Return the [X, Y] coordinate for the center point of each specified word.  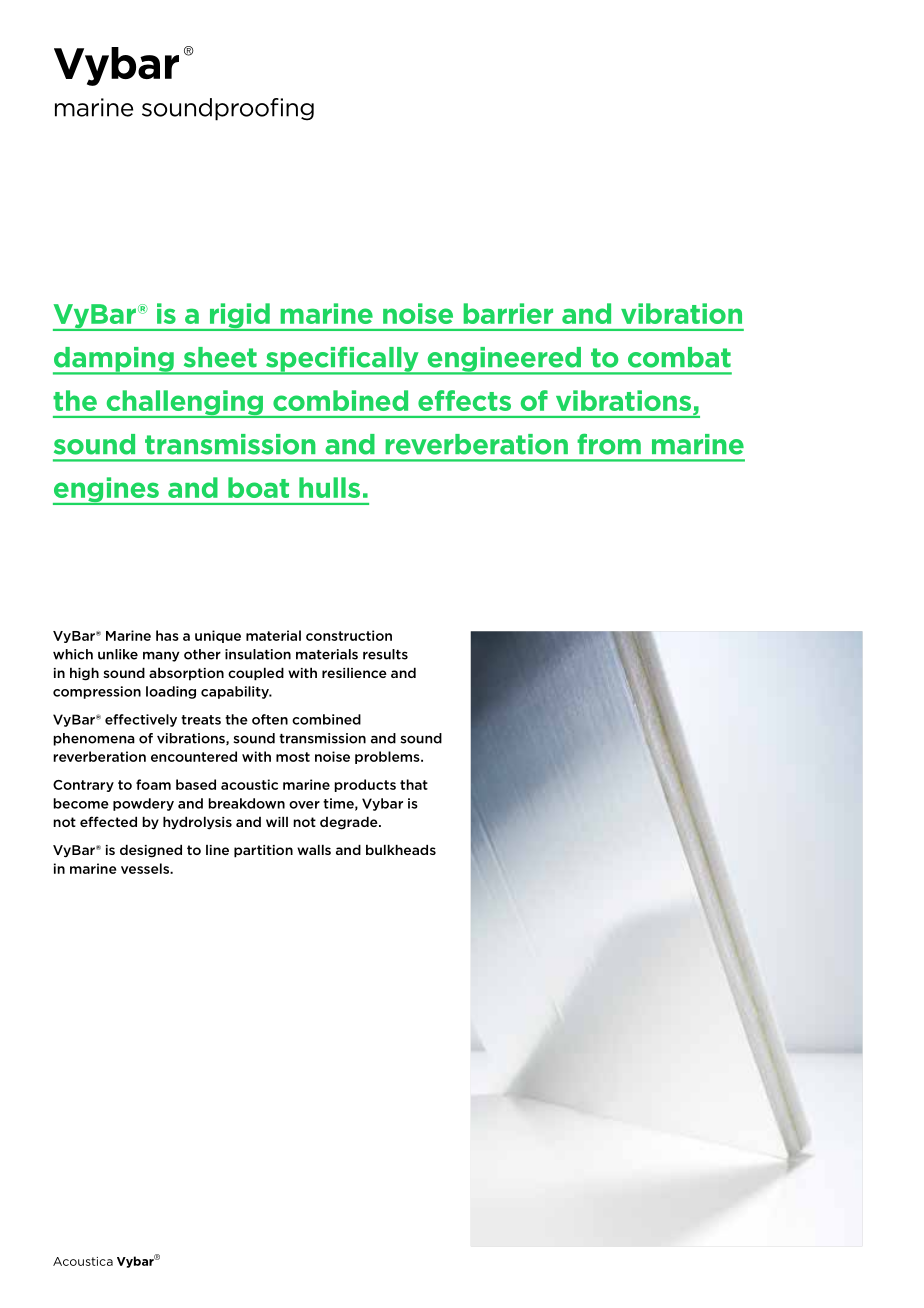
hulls [329, 487]
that [414, 784]
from [609, 444]
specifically [342, 360]
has [167, 635]
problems [388, 757]
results [385, 654]
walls [314, 849]
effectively [141, 720]
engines [107, 491]
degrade [350, 823]
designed [151, 851]
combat [679, 357]
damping [114, 360]
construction [349, 635]
